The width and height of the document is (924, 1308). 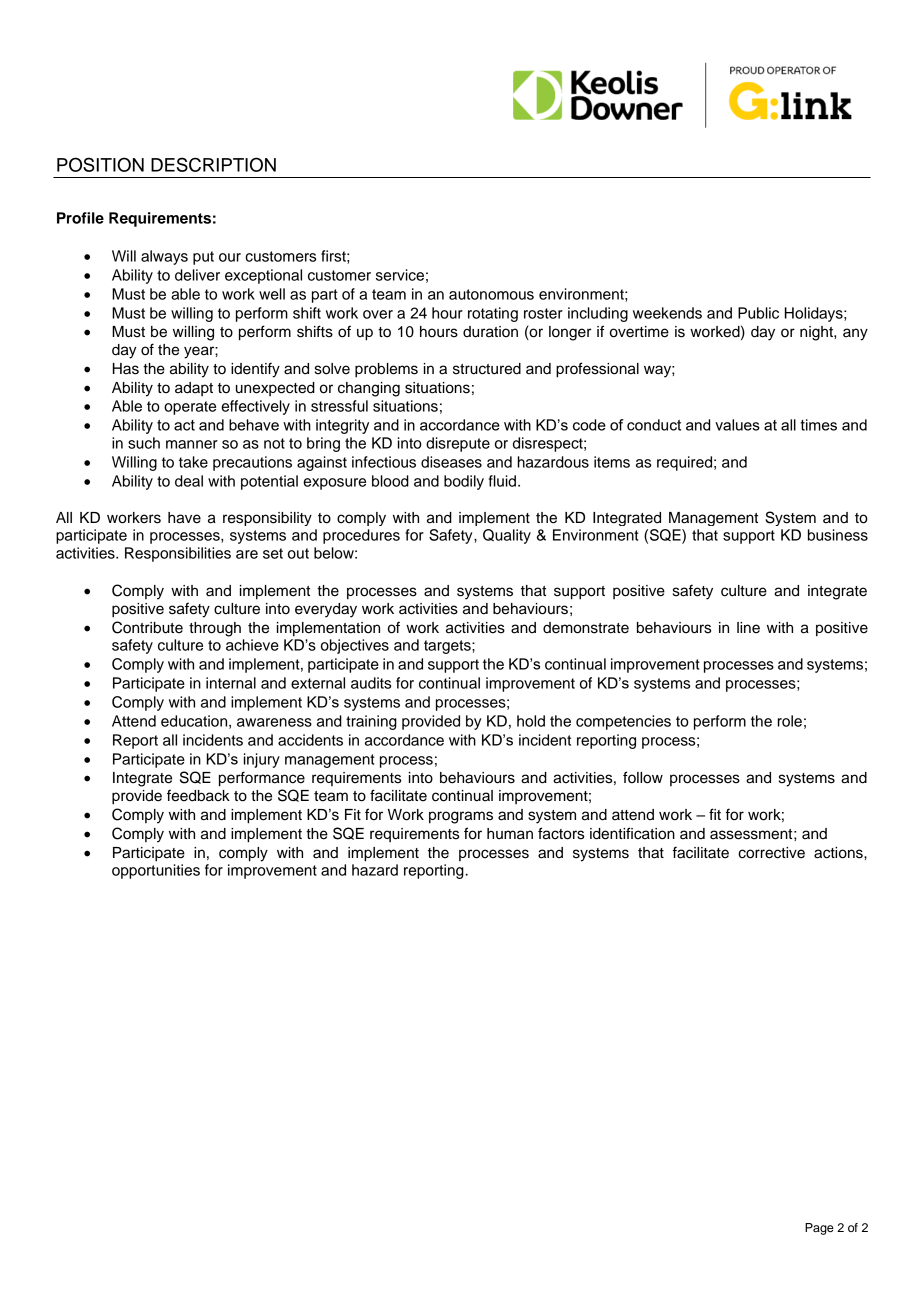 I want to click on manner, so click(x=192, y=444).
